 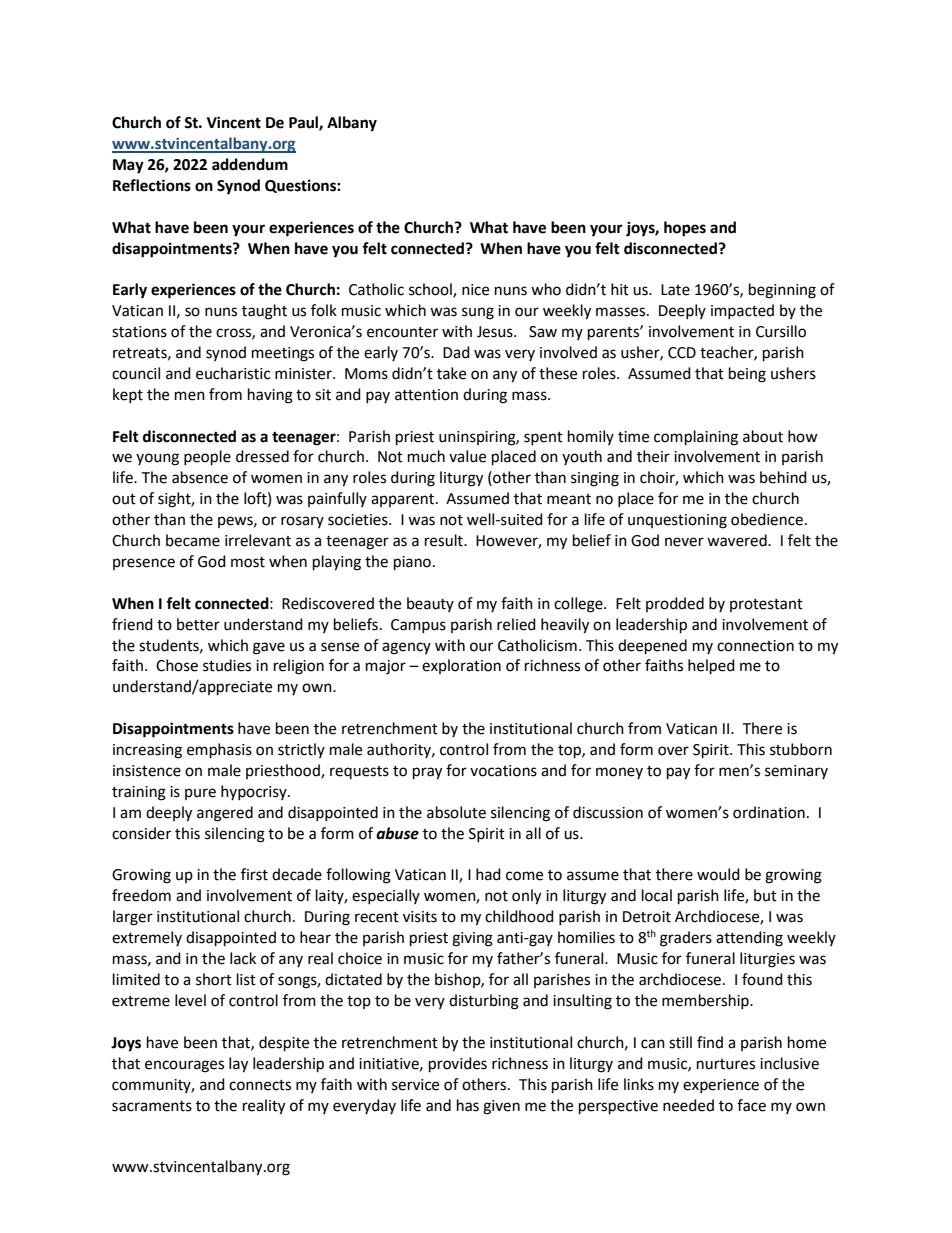 What do you see at coordinates (718, 874) in the screenshot?
I see `would` at bounding box center [718, 874].
